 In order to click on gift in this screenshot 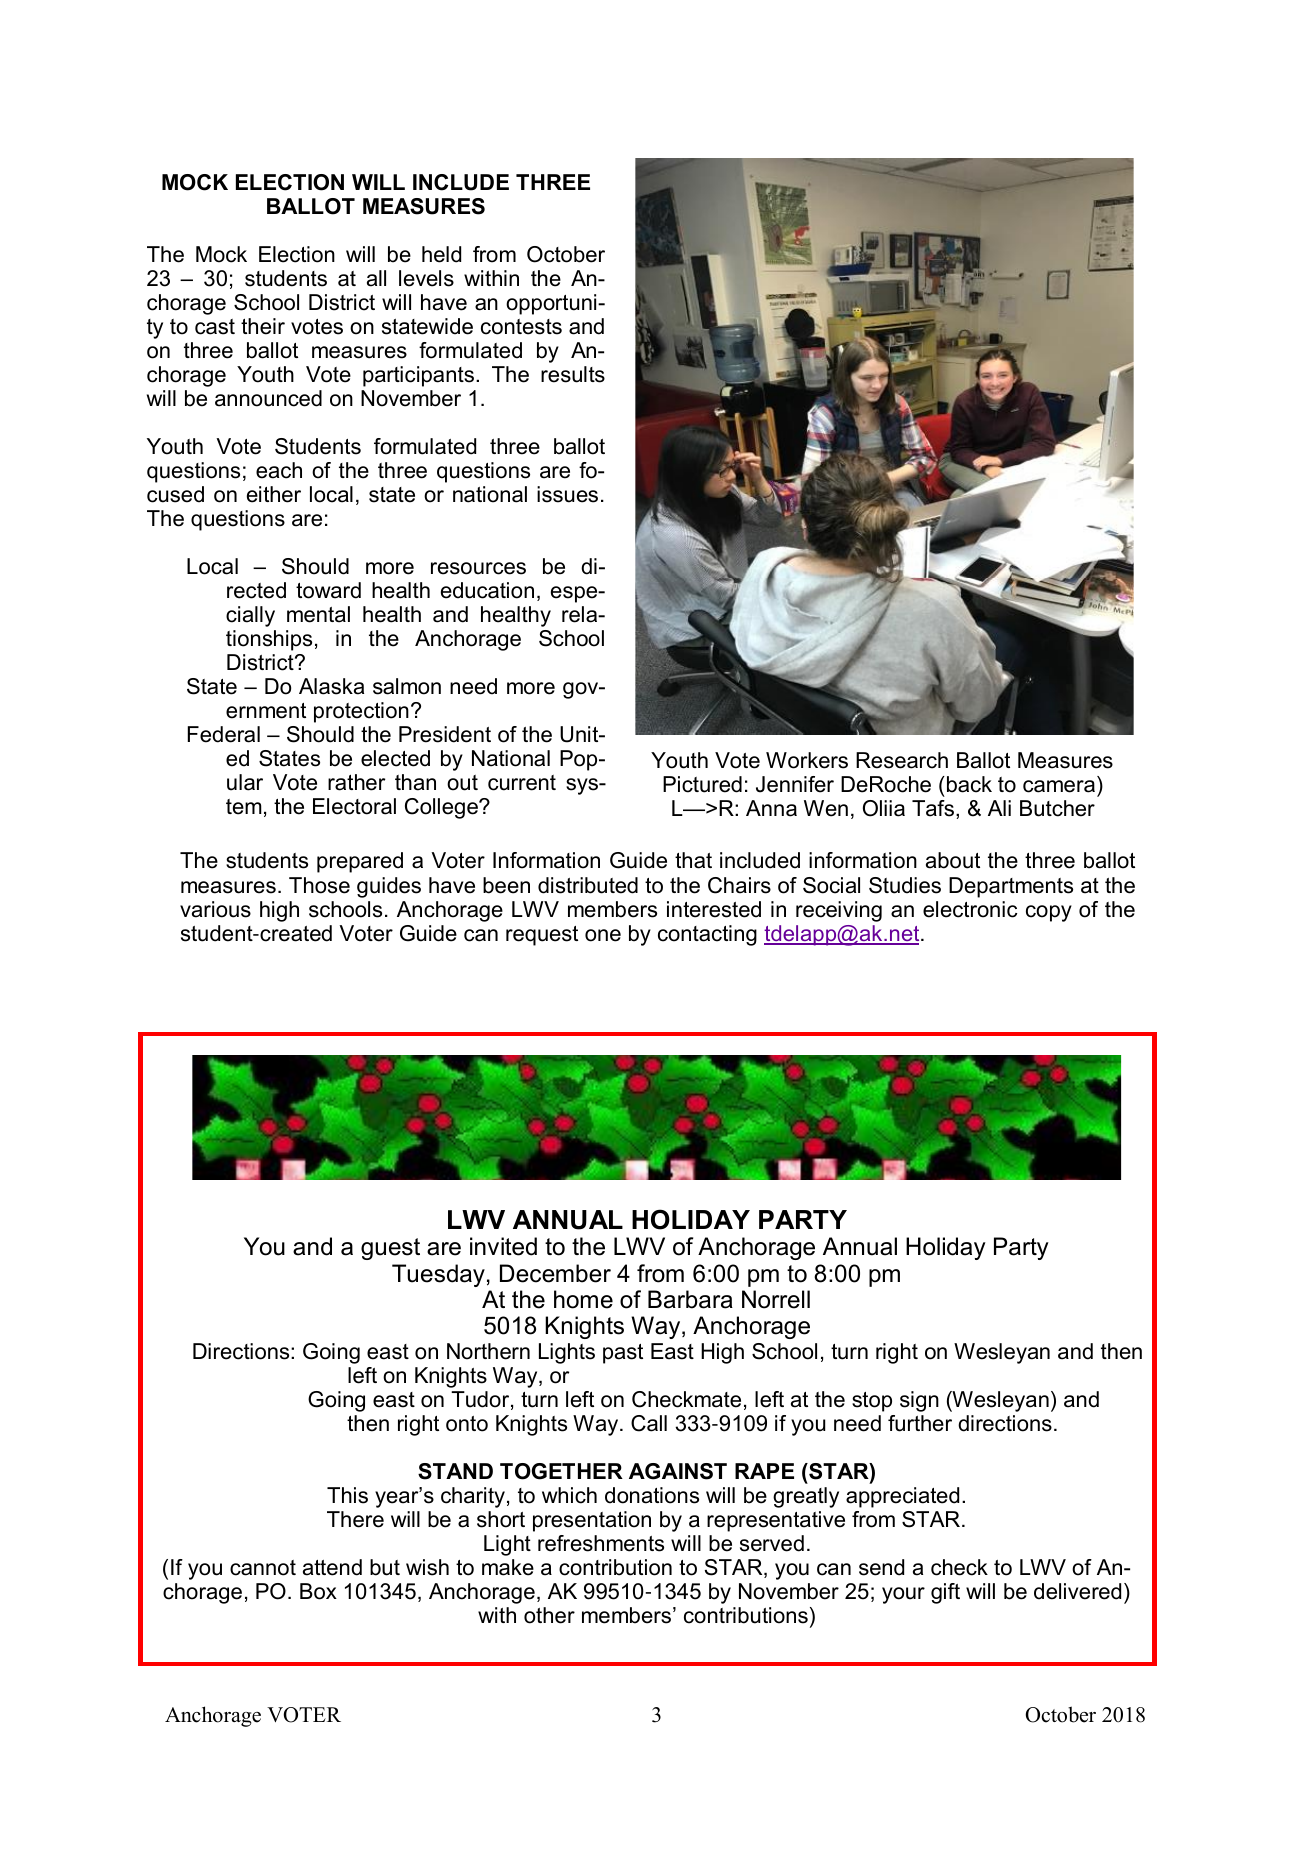, I will do `click(945, 1593)`.
